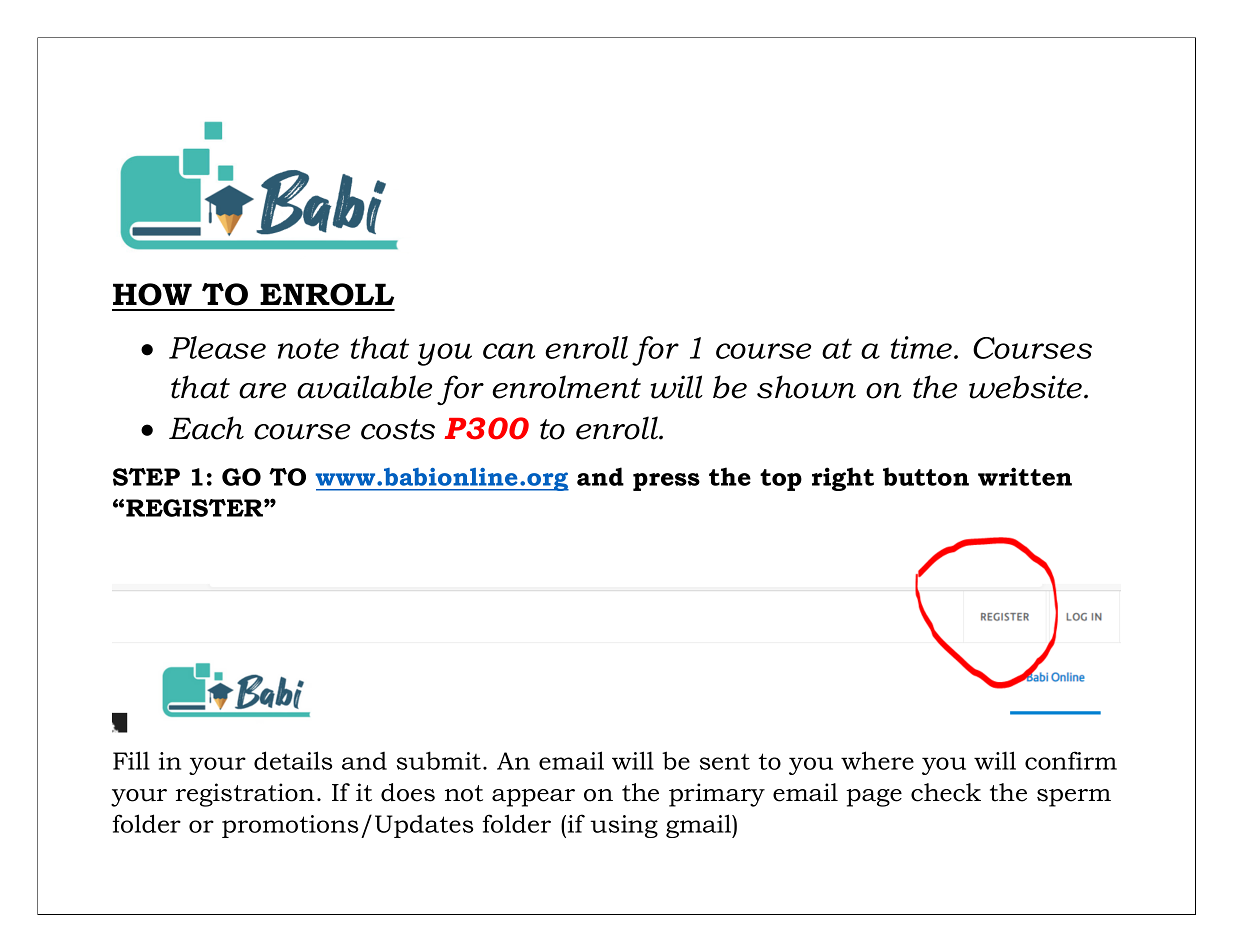  I want to click on Please, so click(217, 347).
